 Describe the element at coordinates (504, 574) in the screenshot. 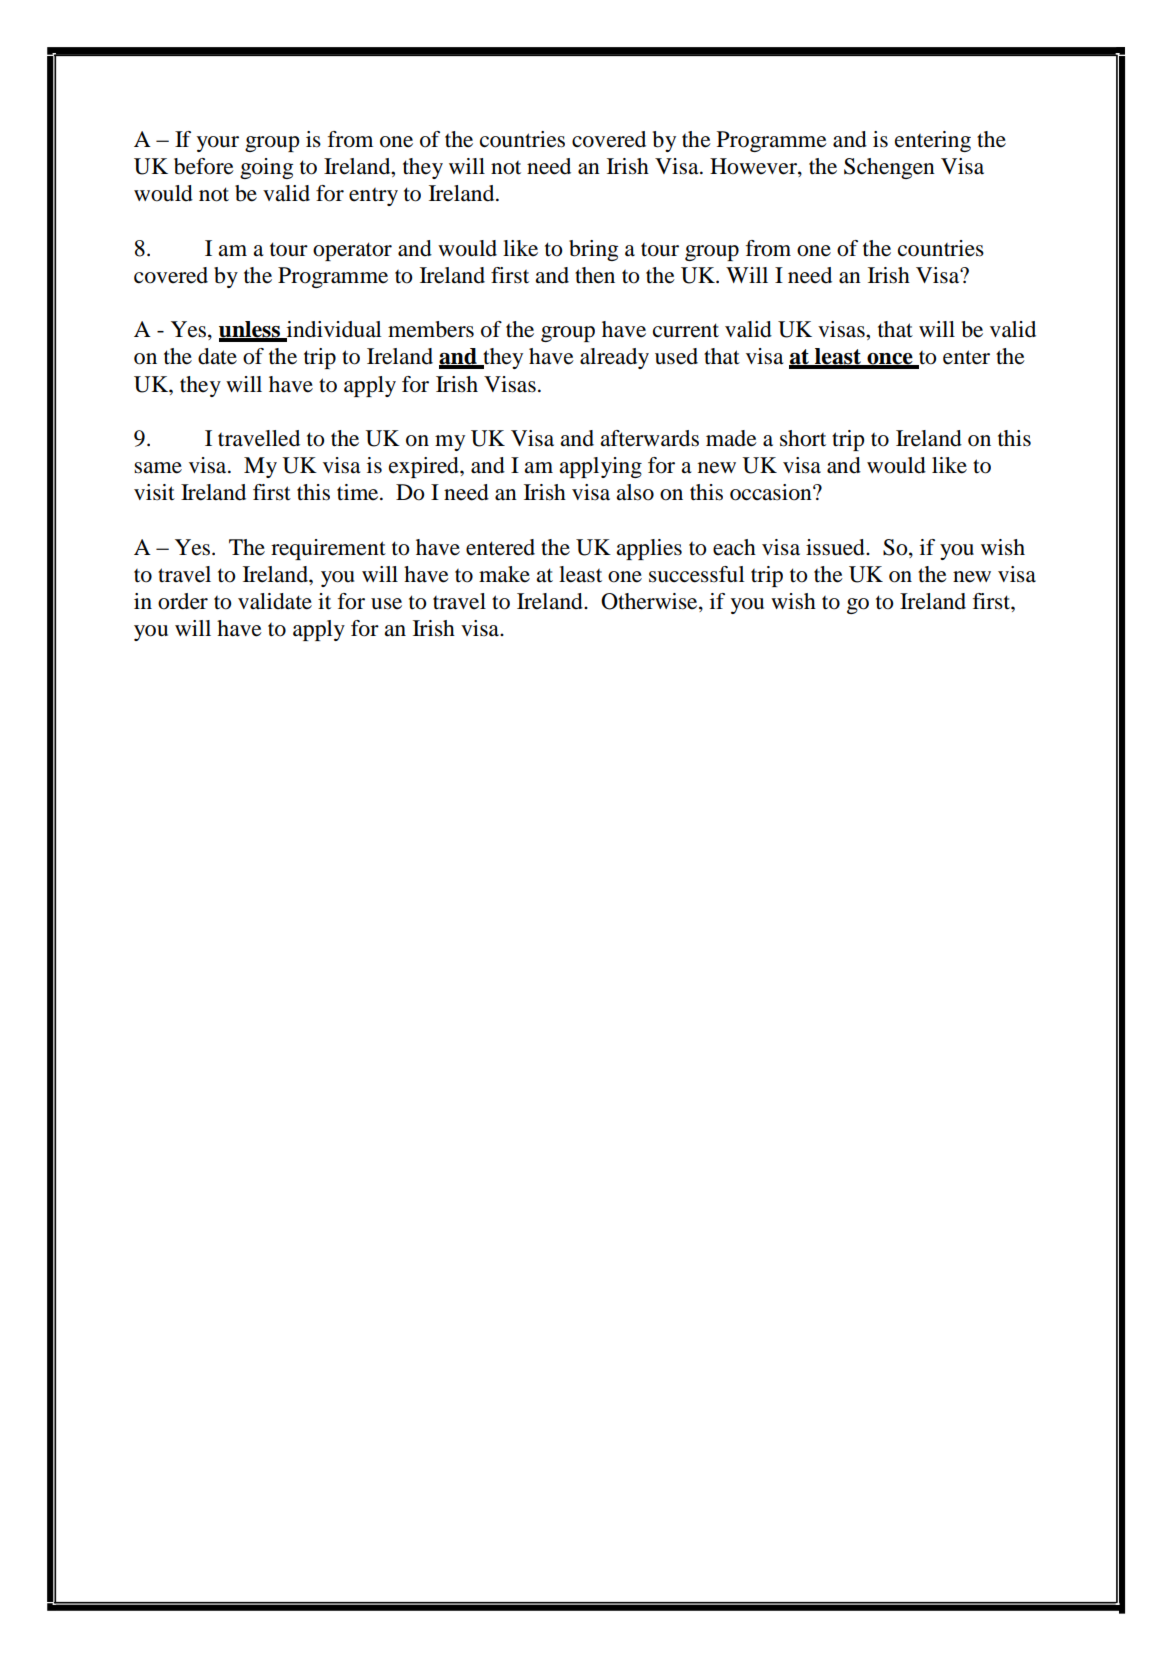

I see `make` at that location.
